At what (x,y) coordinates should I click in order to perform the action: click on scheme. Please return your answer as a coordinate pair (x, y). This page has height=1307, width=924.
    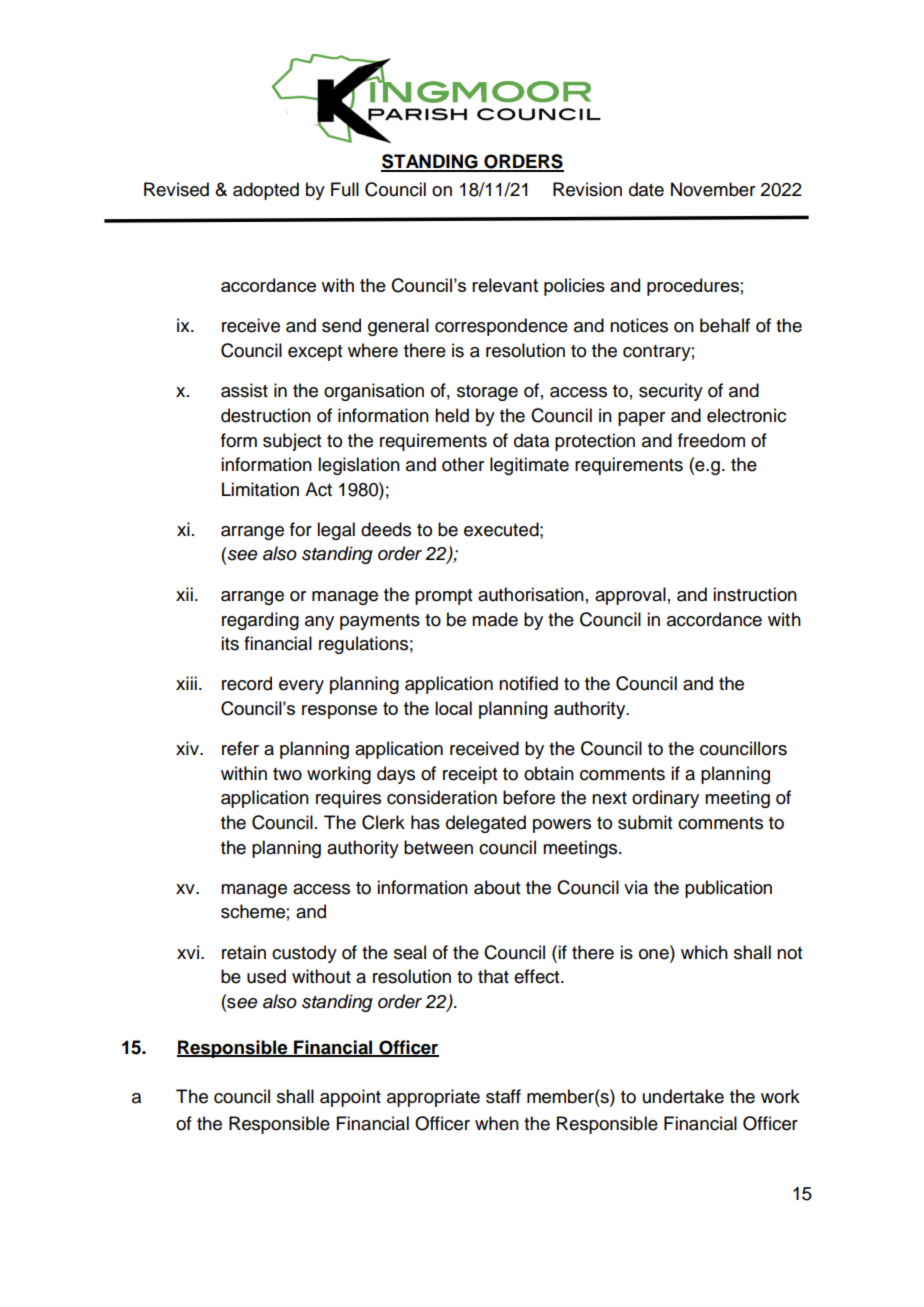
    Looking at the image, I should click on (253, 911).
